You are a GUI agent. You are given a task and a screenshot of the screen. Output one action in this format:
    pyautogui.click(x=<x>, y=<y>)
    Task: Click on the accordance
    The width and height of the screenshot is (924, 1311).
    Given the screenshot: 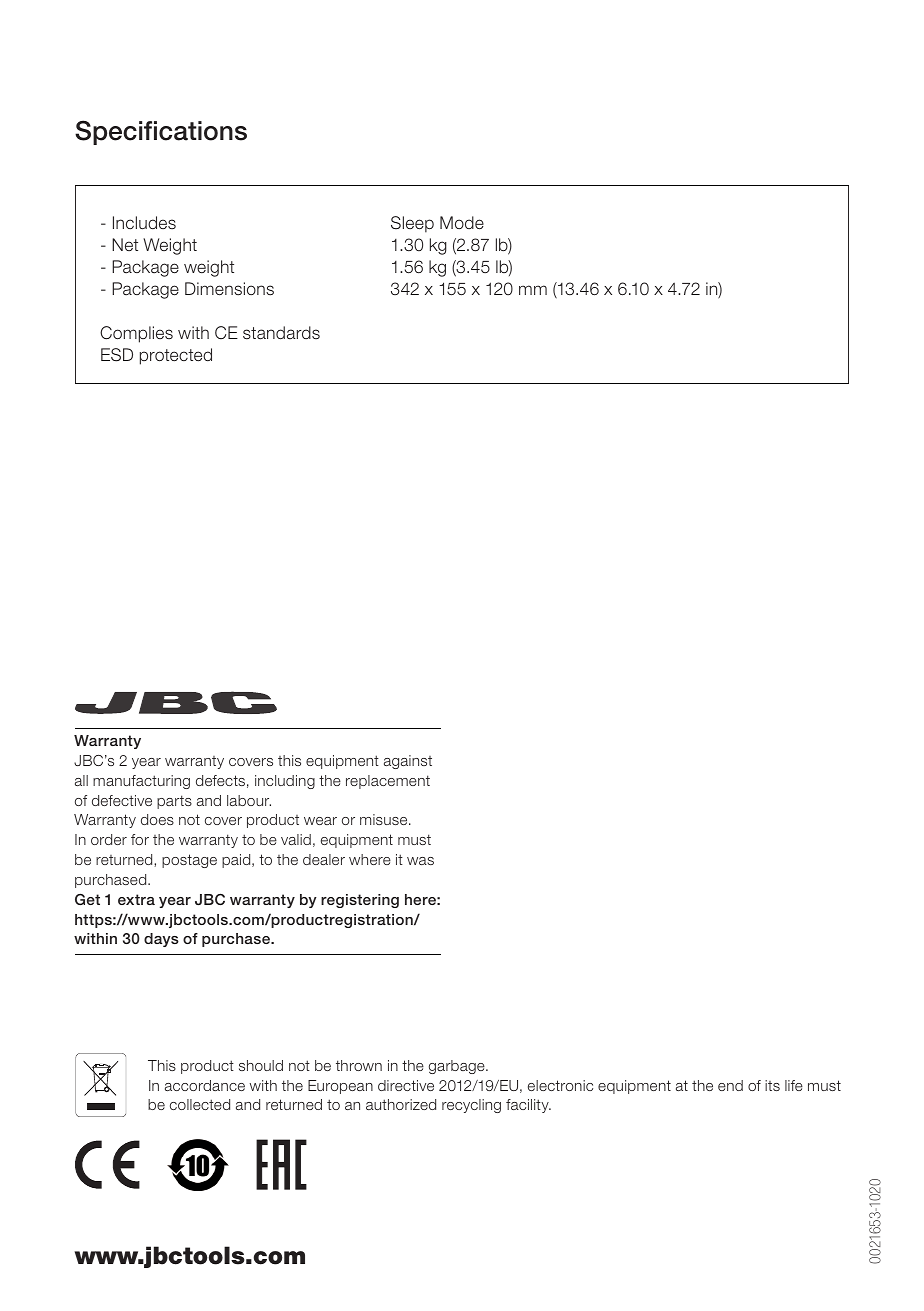 What is the action you would take?
    pyautogui.click(x=205, y=1085)
